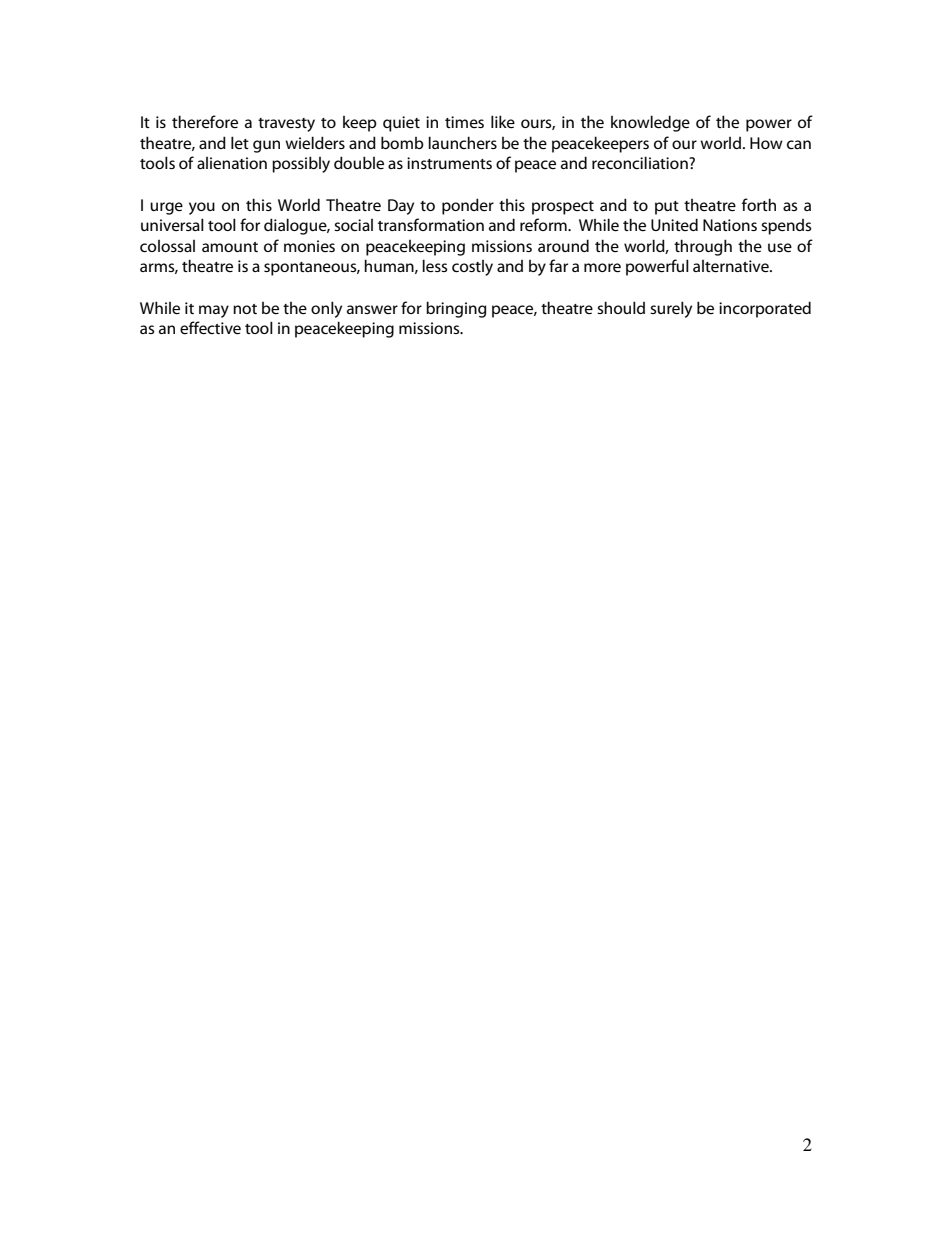 This page has height=1233, width=952. What do you see at coordinates (730, 225) in the page?
I see `Nations` at bounding box center [730, 225].
